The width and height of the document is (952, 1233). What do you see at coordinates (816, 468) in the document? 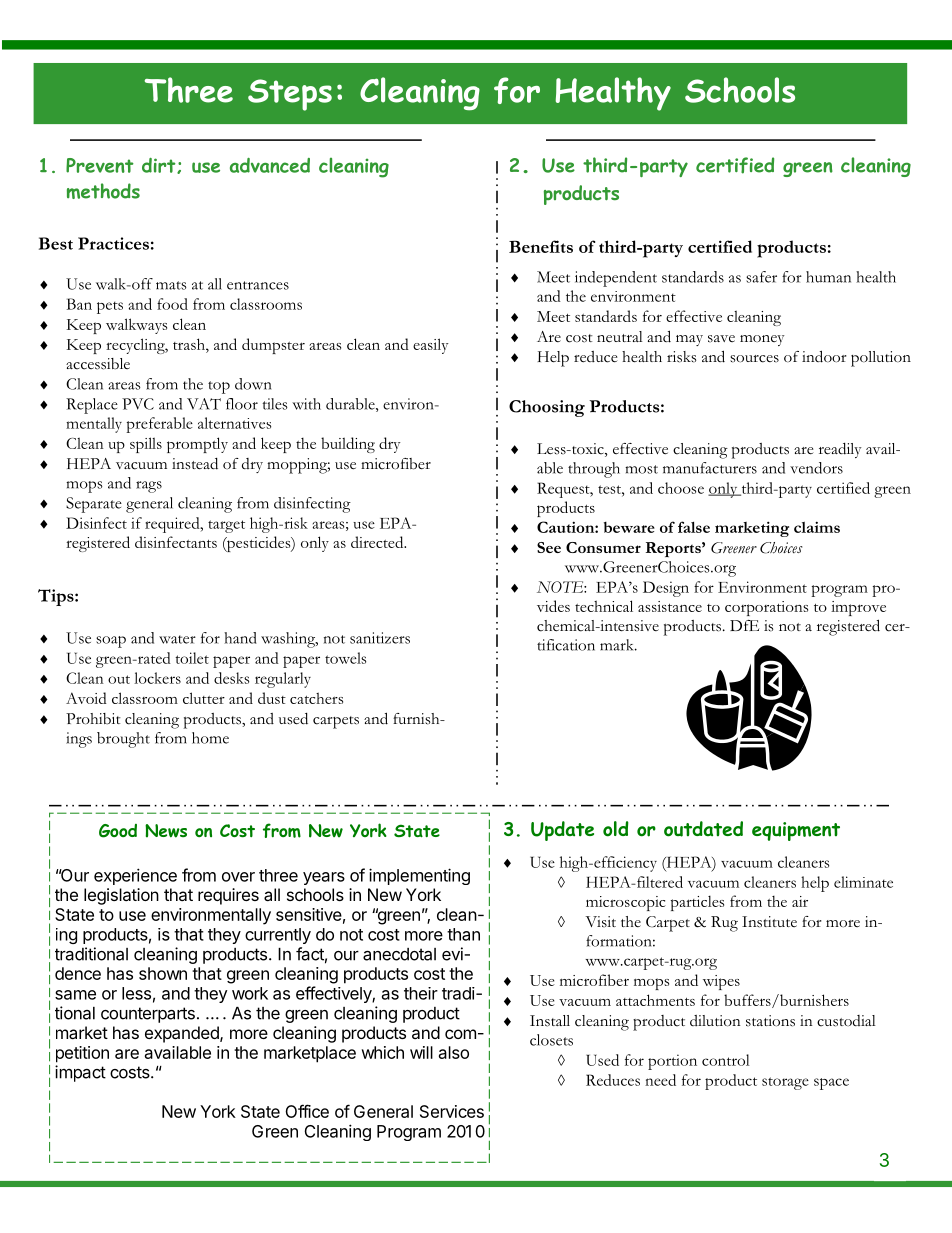
I see `vendors` at bounding box center [816, 468].
